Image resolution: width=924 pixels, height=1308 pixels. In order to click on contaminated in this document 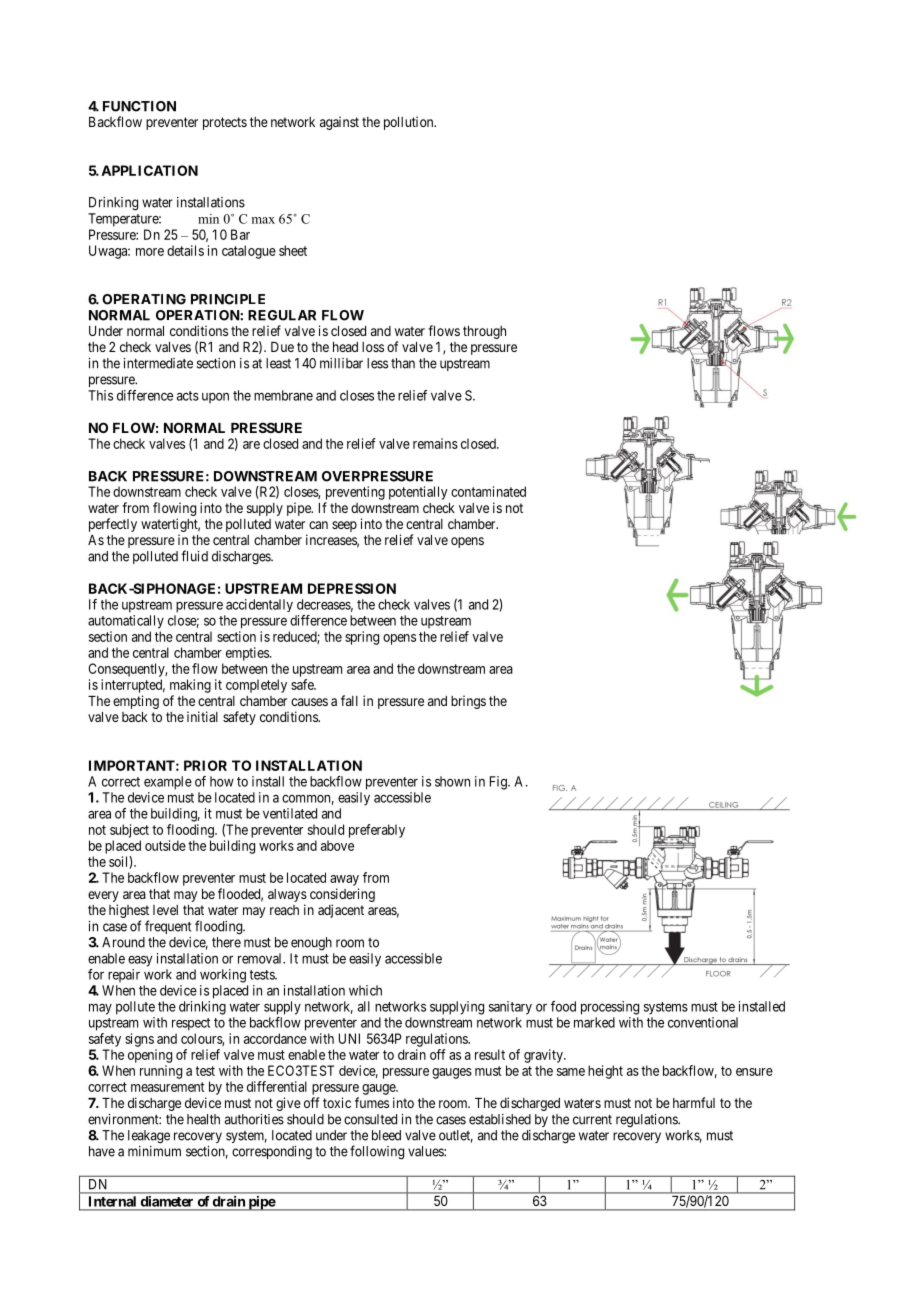, I will do `click(488, 491)`.
